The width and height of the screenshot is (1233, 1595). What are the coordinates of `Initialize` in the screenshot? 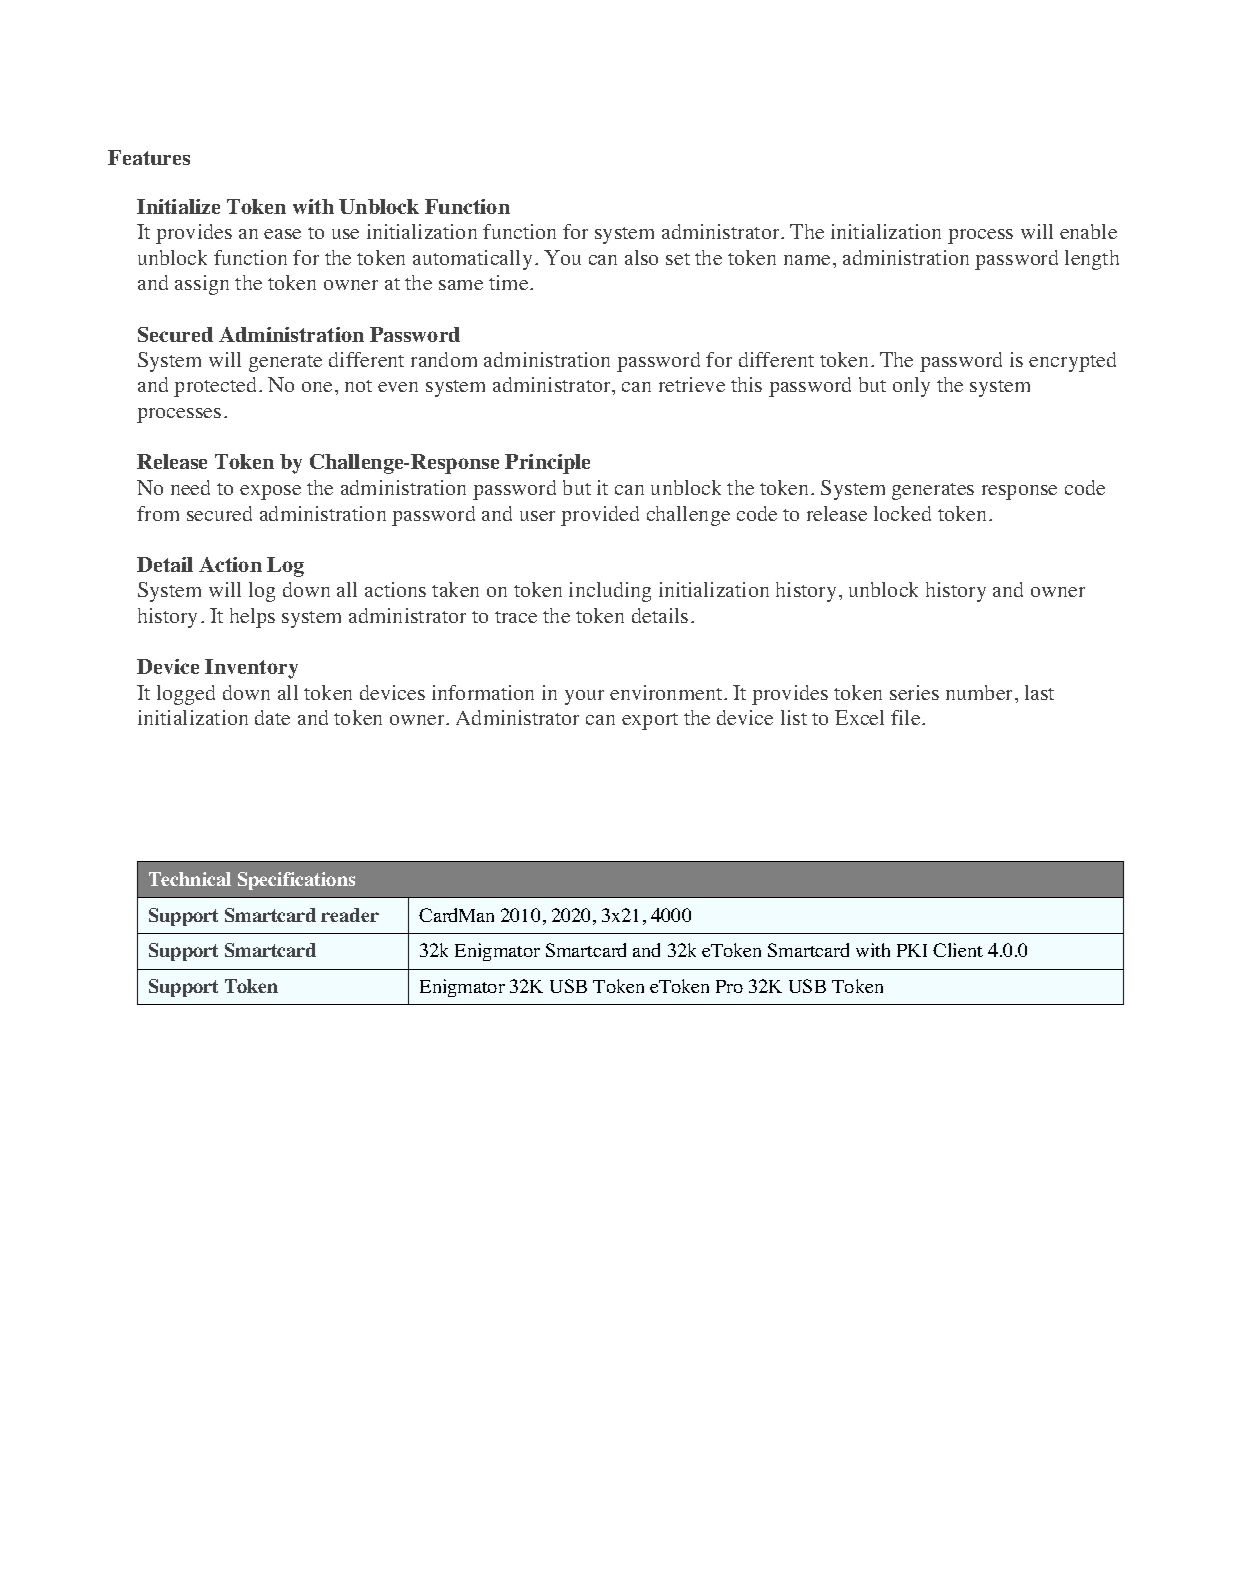 It's located at (178, 206).
